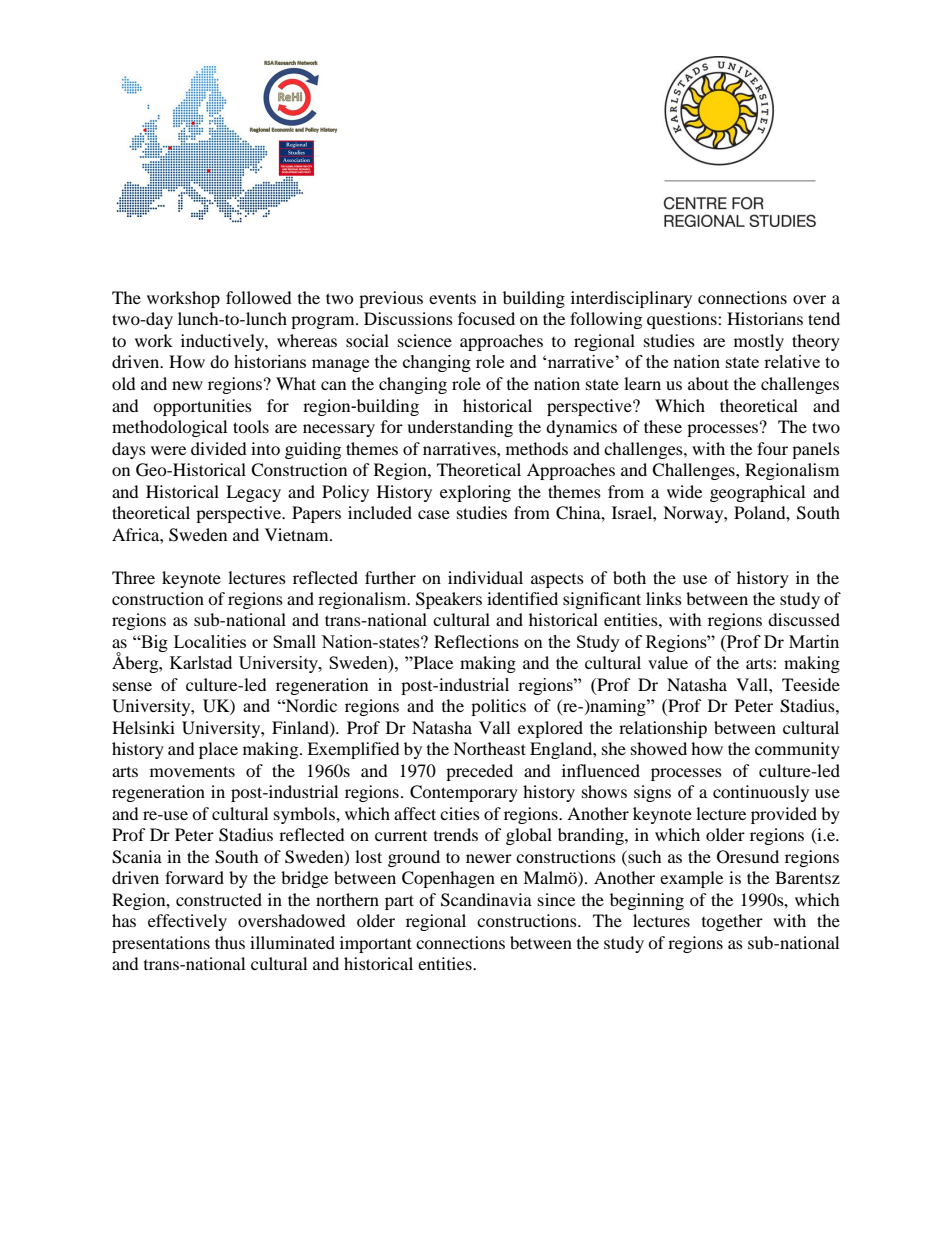 Image resolution: width=952 pixels, height=1233 pixels. I want to click on questions, so click(683, 320).
